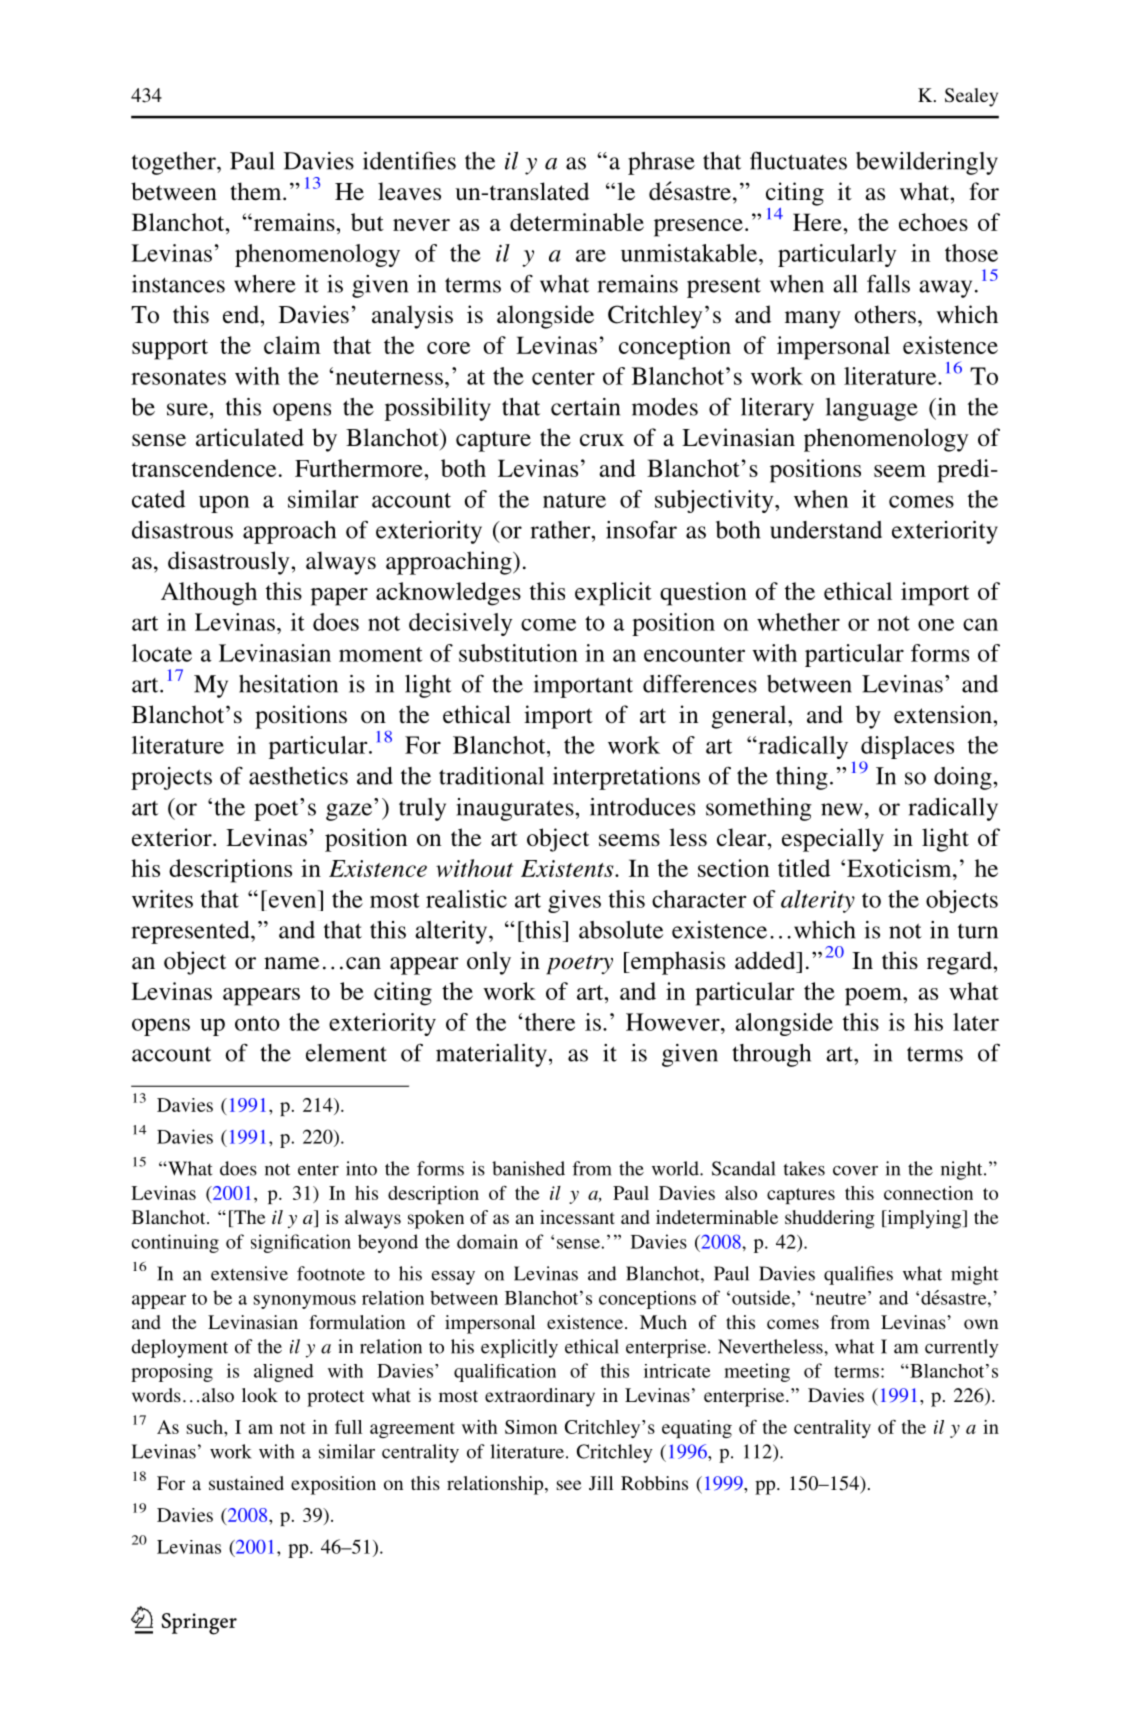  Describe the element at coordinates (591, 255) in the screenshot. I see `are` at that location.
